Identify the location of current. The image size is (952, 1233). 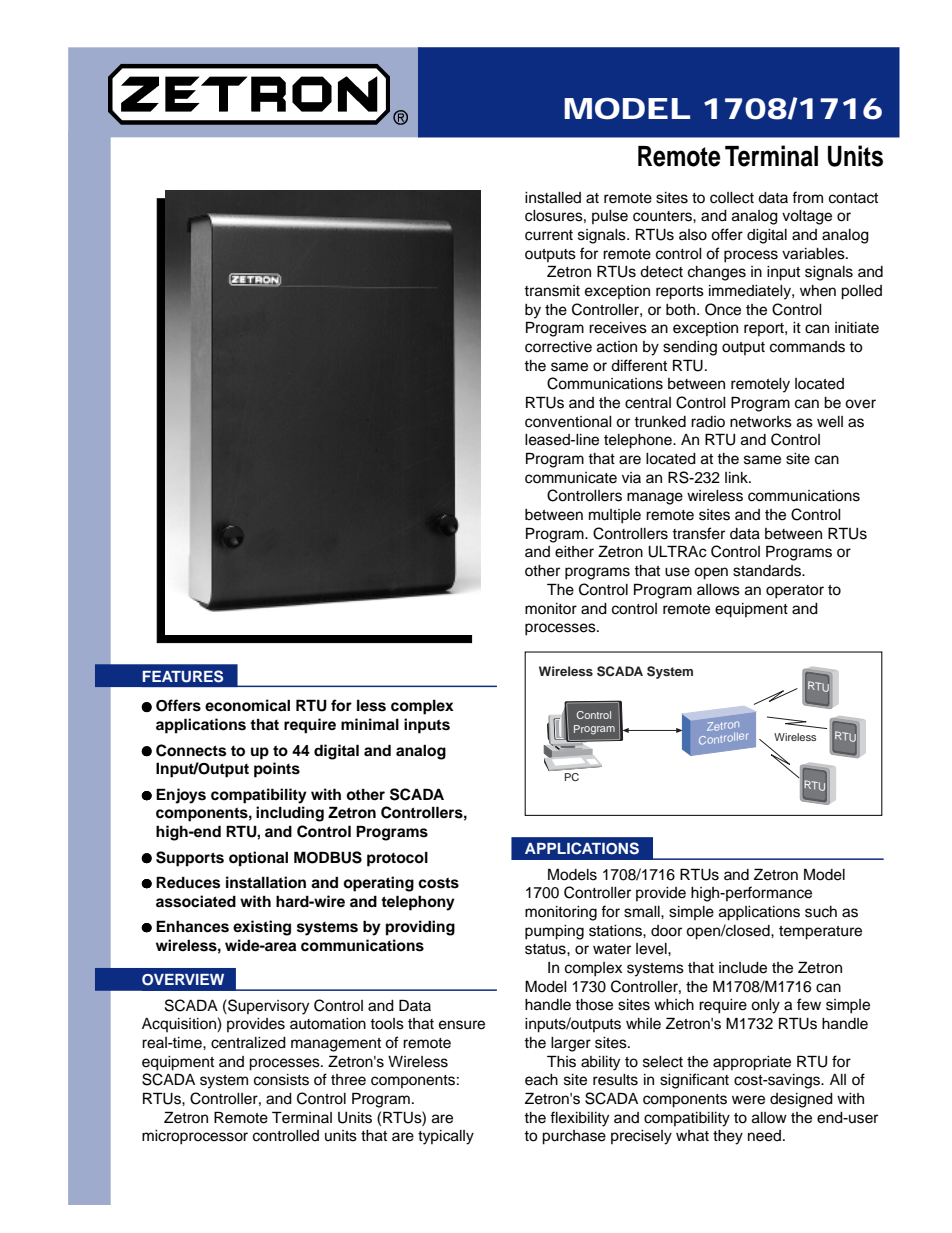
(549, 235).
